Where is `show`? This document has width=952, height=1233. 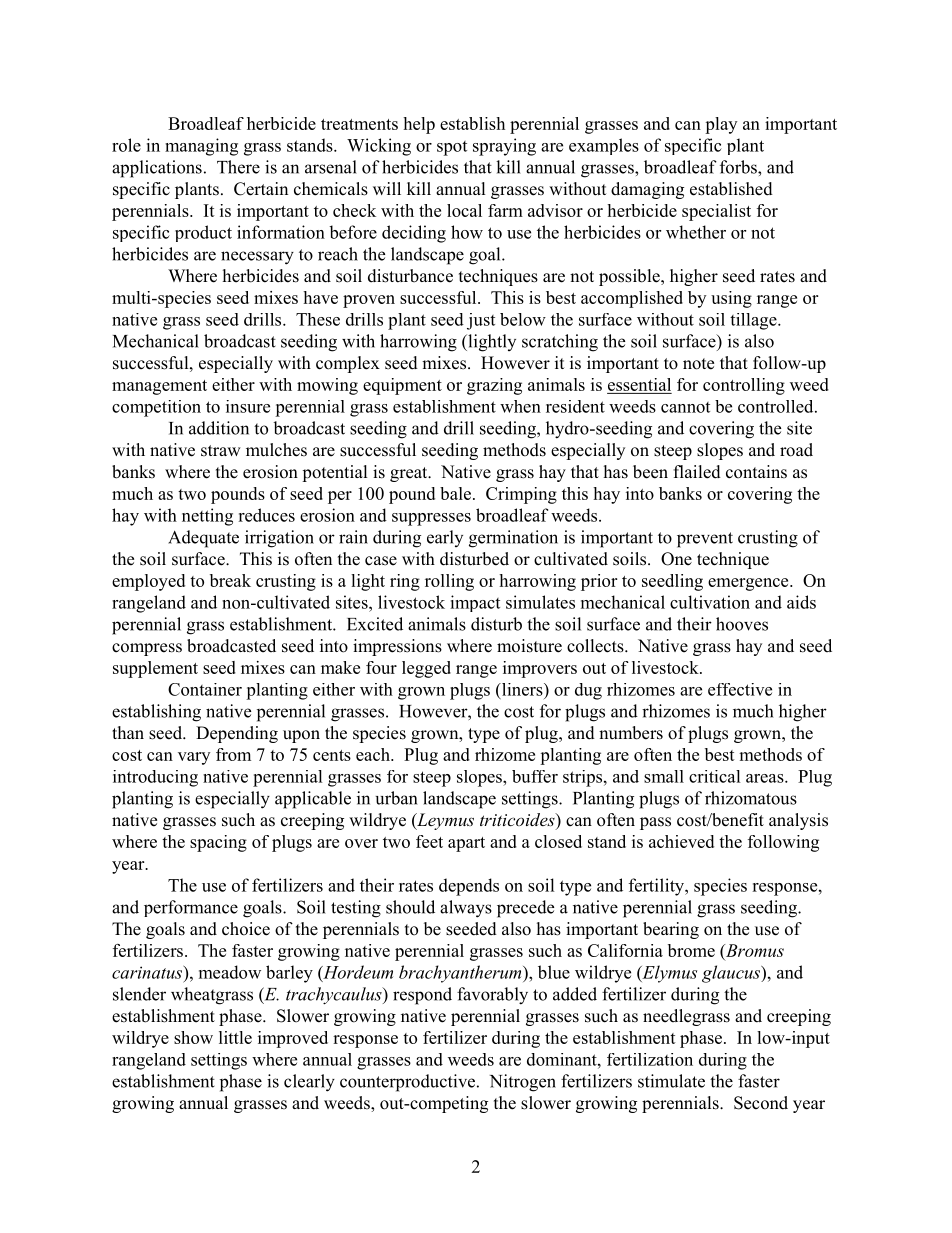
show is located at coordinates (193, 1037).
